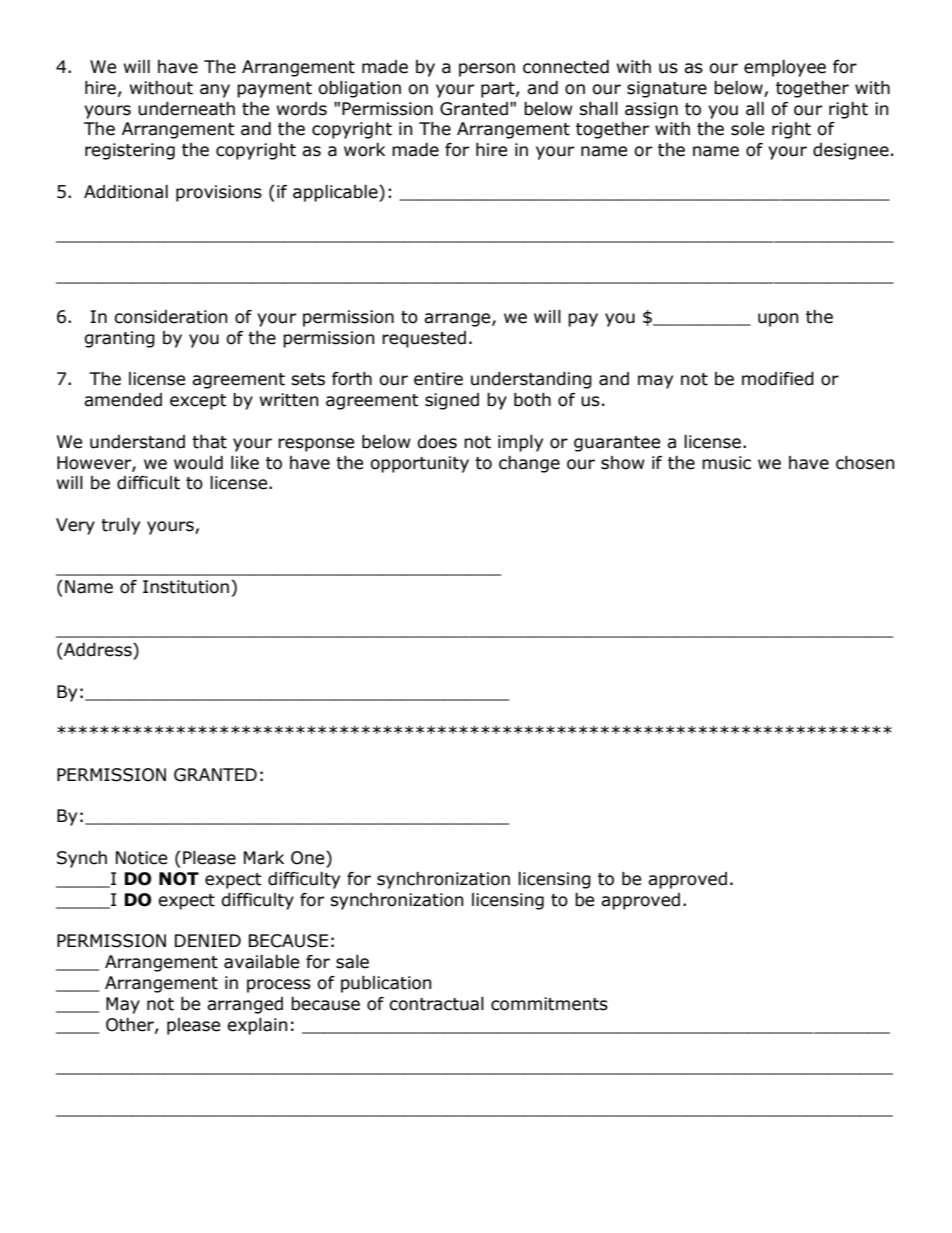 The height and width of the page is (1233, 952). What do you see at coordinates (309, 858) in the page?
I see `One` at bounding box center [309, 858].
